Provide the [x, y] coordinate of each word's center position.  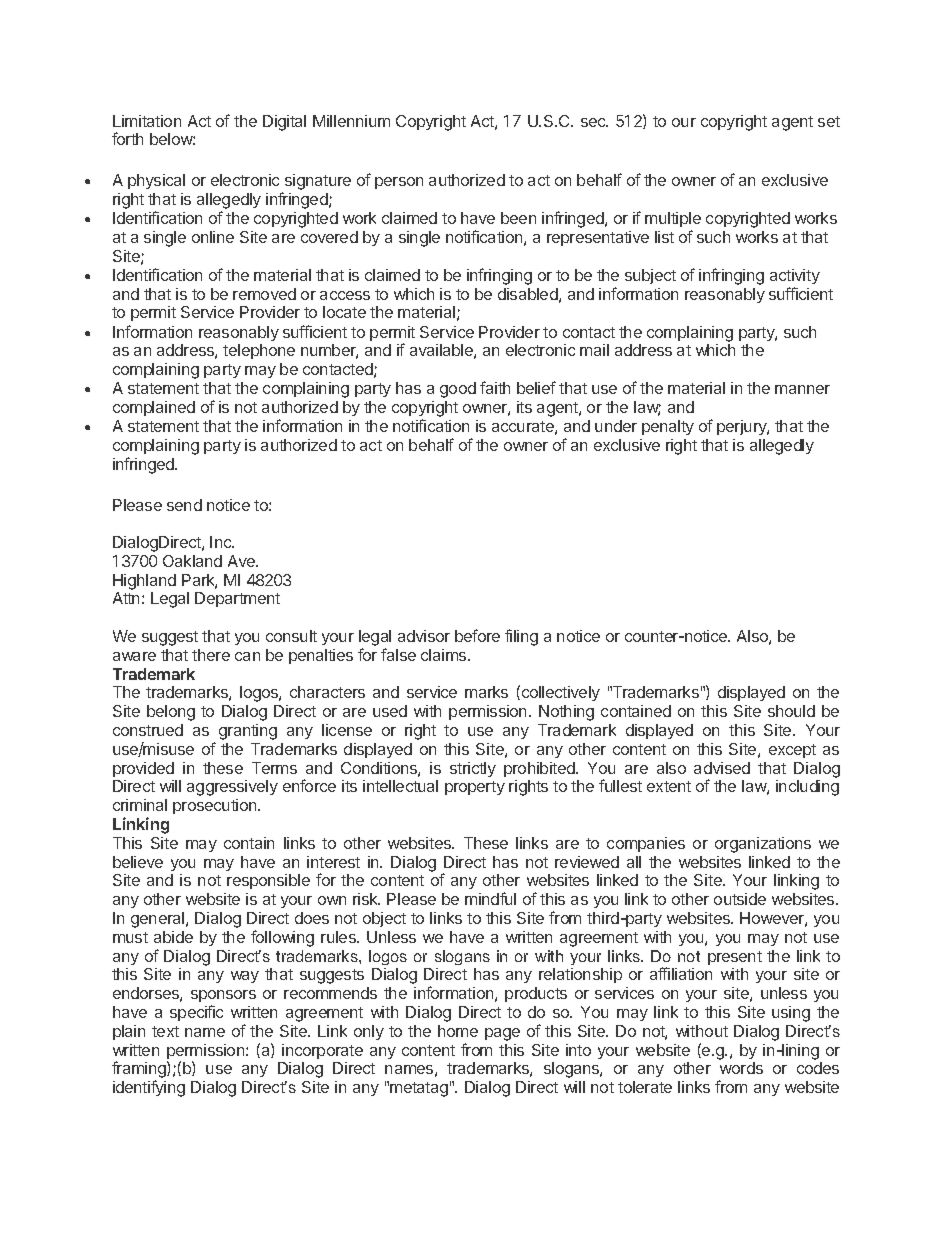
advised [722, 768]
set [829, 121]
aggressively [232, 788]
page [502, 1034]
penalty [668, 427]
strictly [473, 769]
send [184, 505]
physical [156, 181]
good [458, 390]
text [165, 1031]
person [399, 183]
